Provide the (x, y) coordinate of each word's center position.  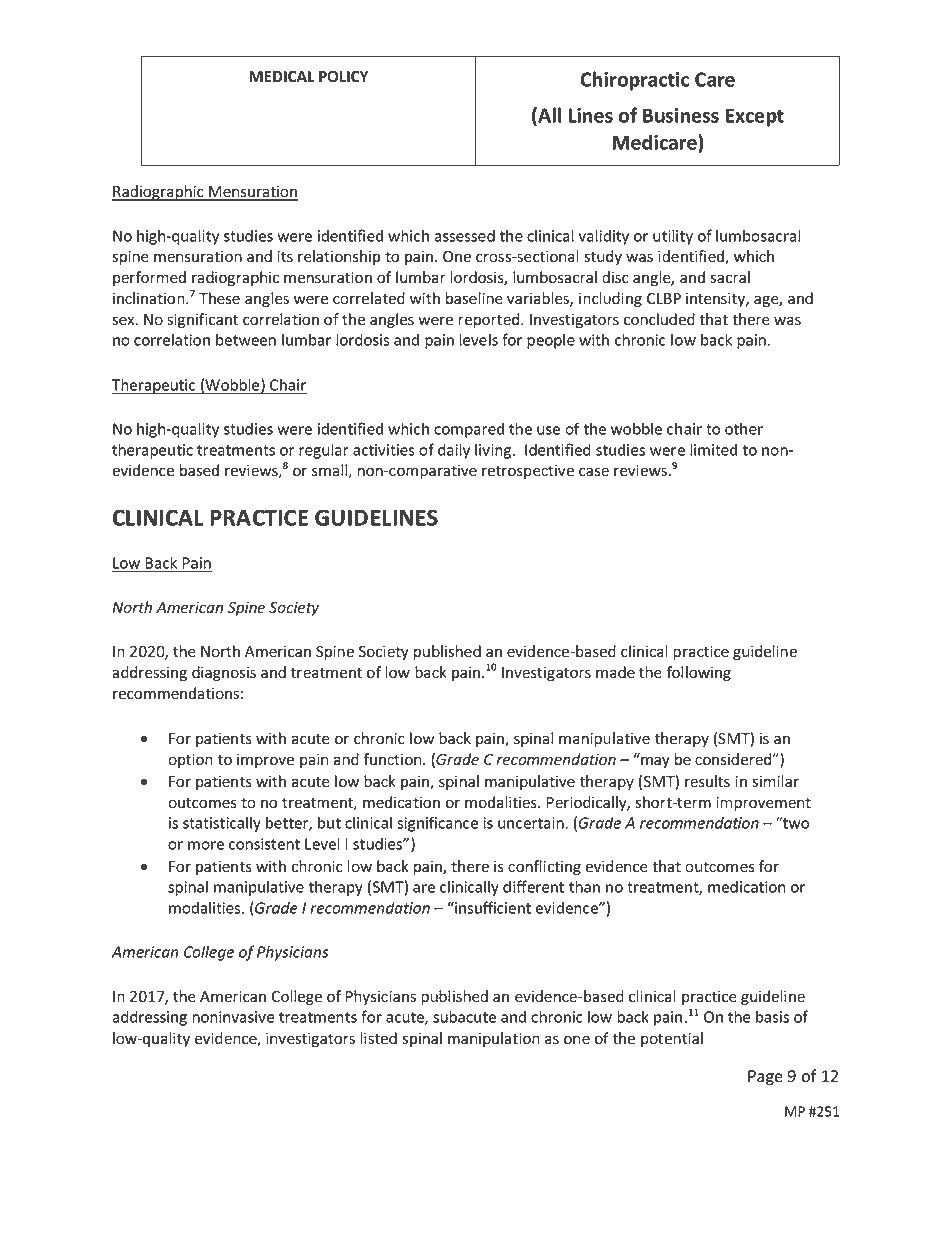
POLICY (344, 77)
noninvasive (233, 1017)
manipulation (494, 1039)
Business (681, 115)
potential (672, 1039)
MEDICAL (282, 76)
